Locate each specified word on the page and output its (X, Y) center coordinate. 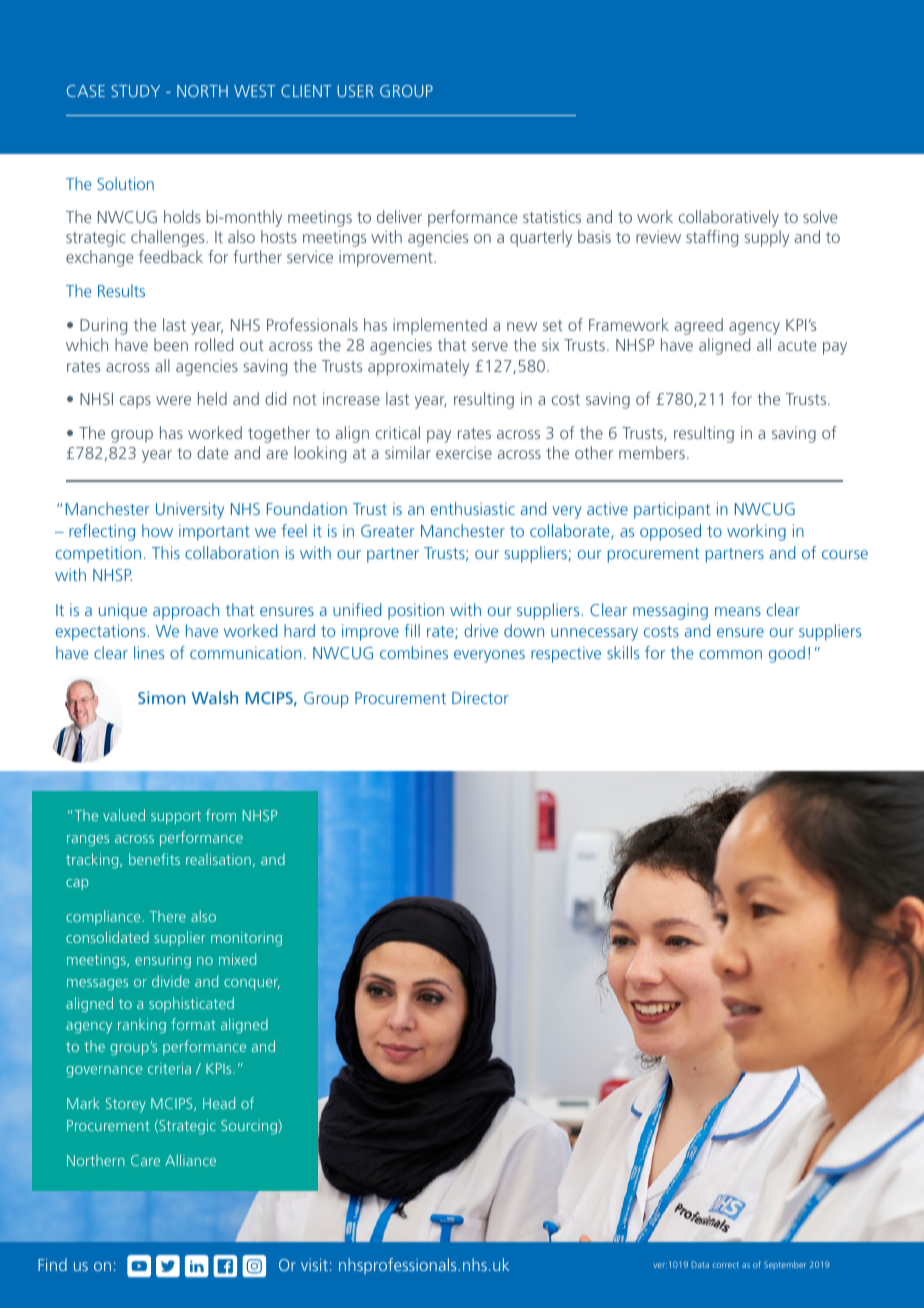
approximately (418, 367)
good (787, 654)
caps (135, 402)
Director (480, 697)
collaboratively (729, 218)
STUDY (135, 91)
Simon (162, 697)
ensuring (163, 961)
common (730, 654)
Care (145, 1160)
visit (314, 1264)
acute (797, 345)
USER (355, 91)
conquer (252, 984)
